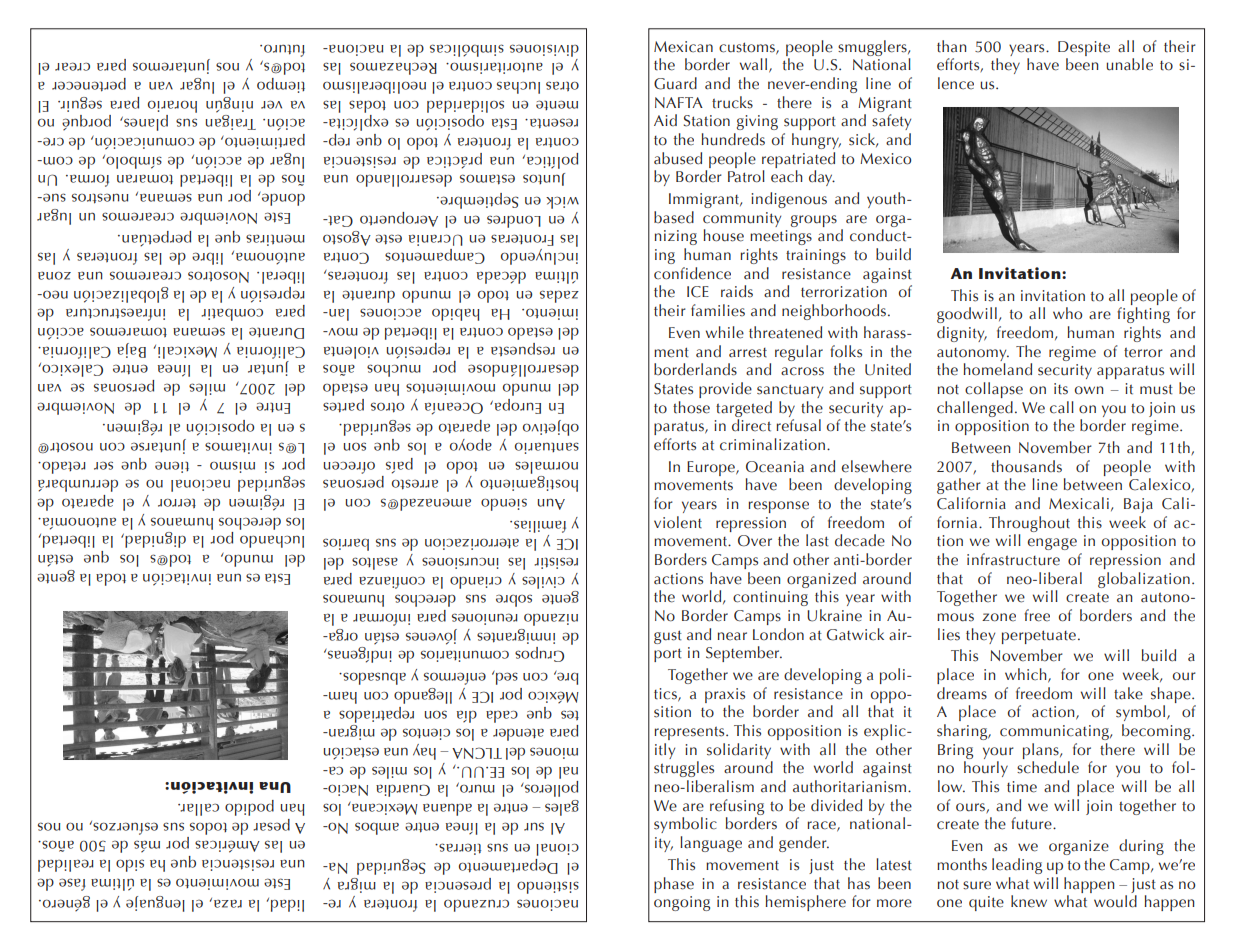 This image has width=1233, height=952. What do you see at coordinates (1129, 64) in the image?
I see `unable` at bounding box center [1129, 64].
